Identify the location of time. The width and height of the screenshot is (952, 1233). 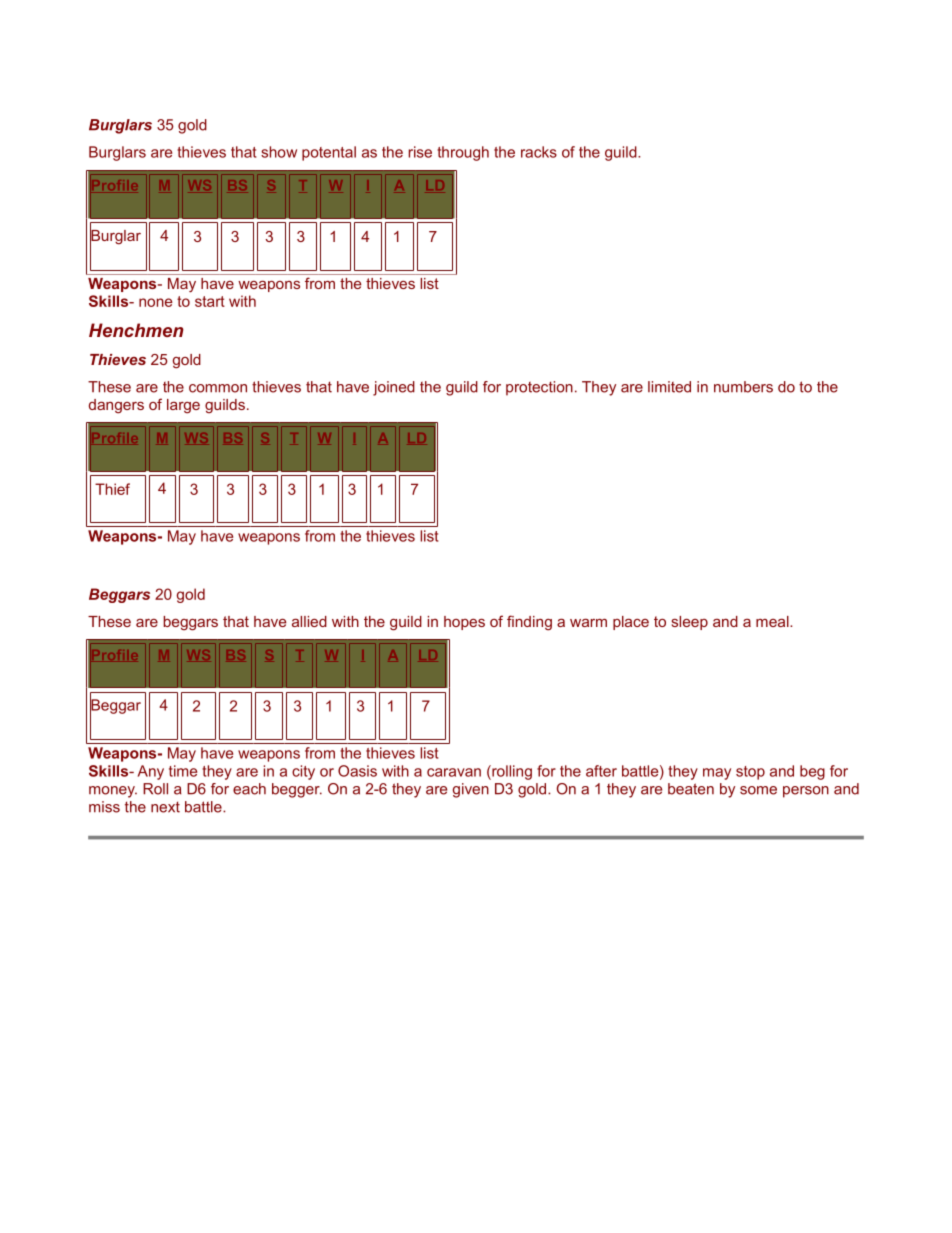
(183, 771).
